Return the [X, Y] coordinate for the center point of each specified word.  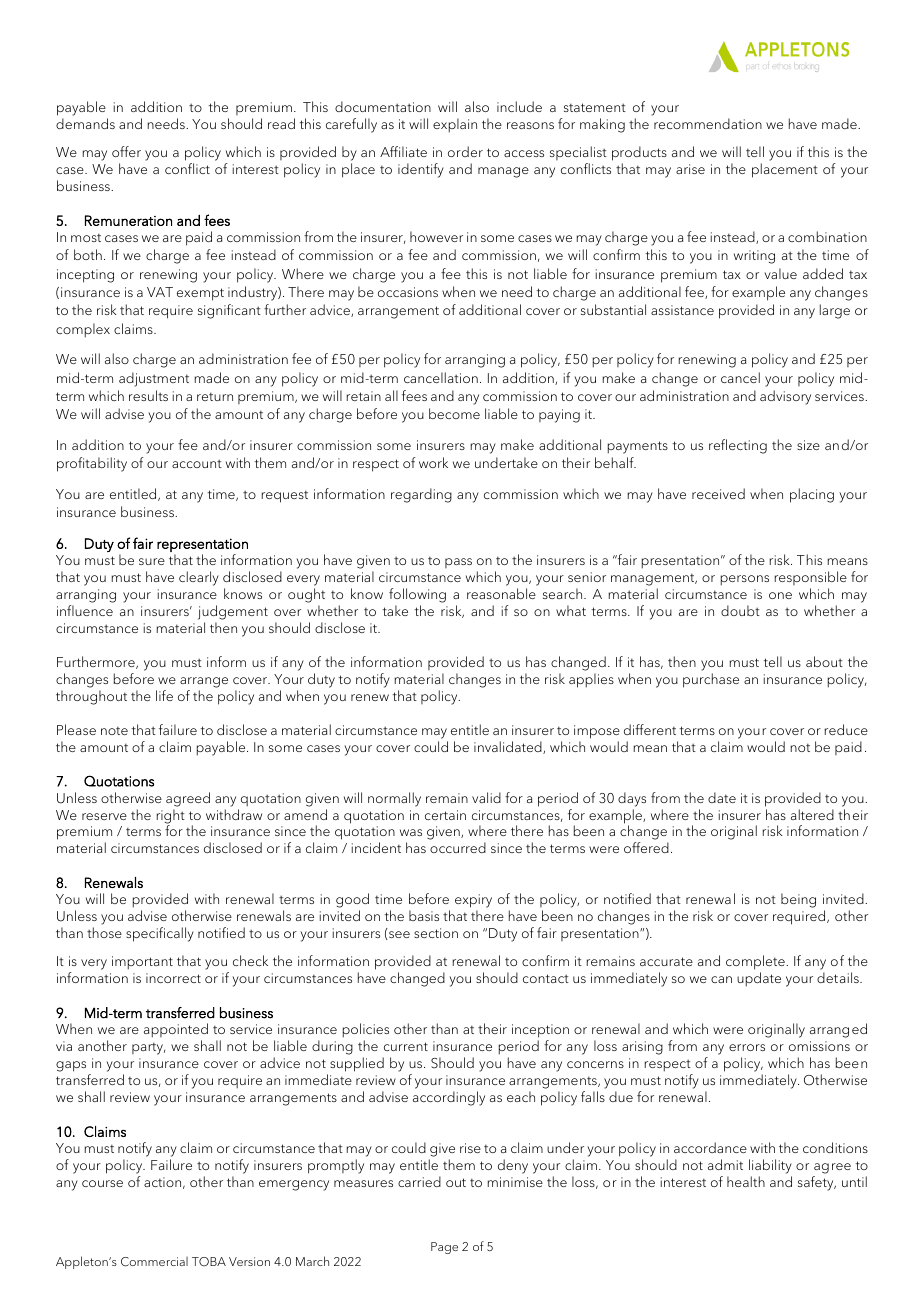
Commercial [154, 1262]
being [798, 900]
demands [85, 123]
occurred [458, 847]
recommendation [708, 123]
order [465, 151]
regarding [421, 495]
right [170, 817]
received [718, 493]
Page [444, 1248]
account [197, 464]
